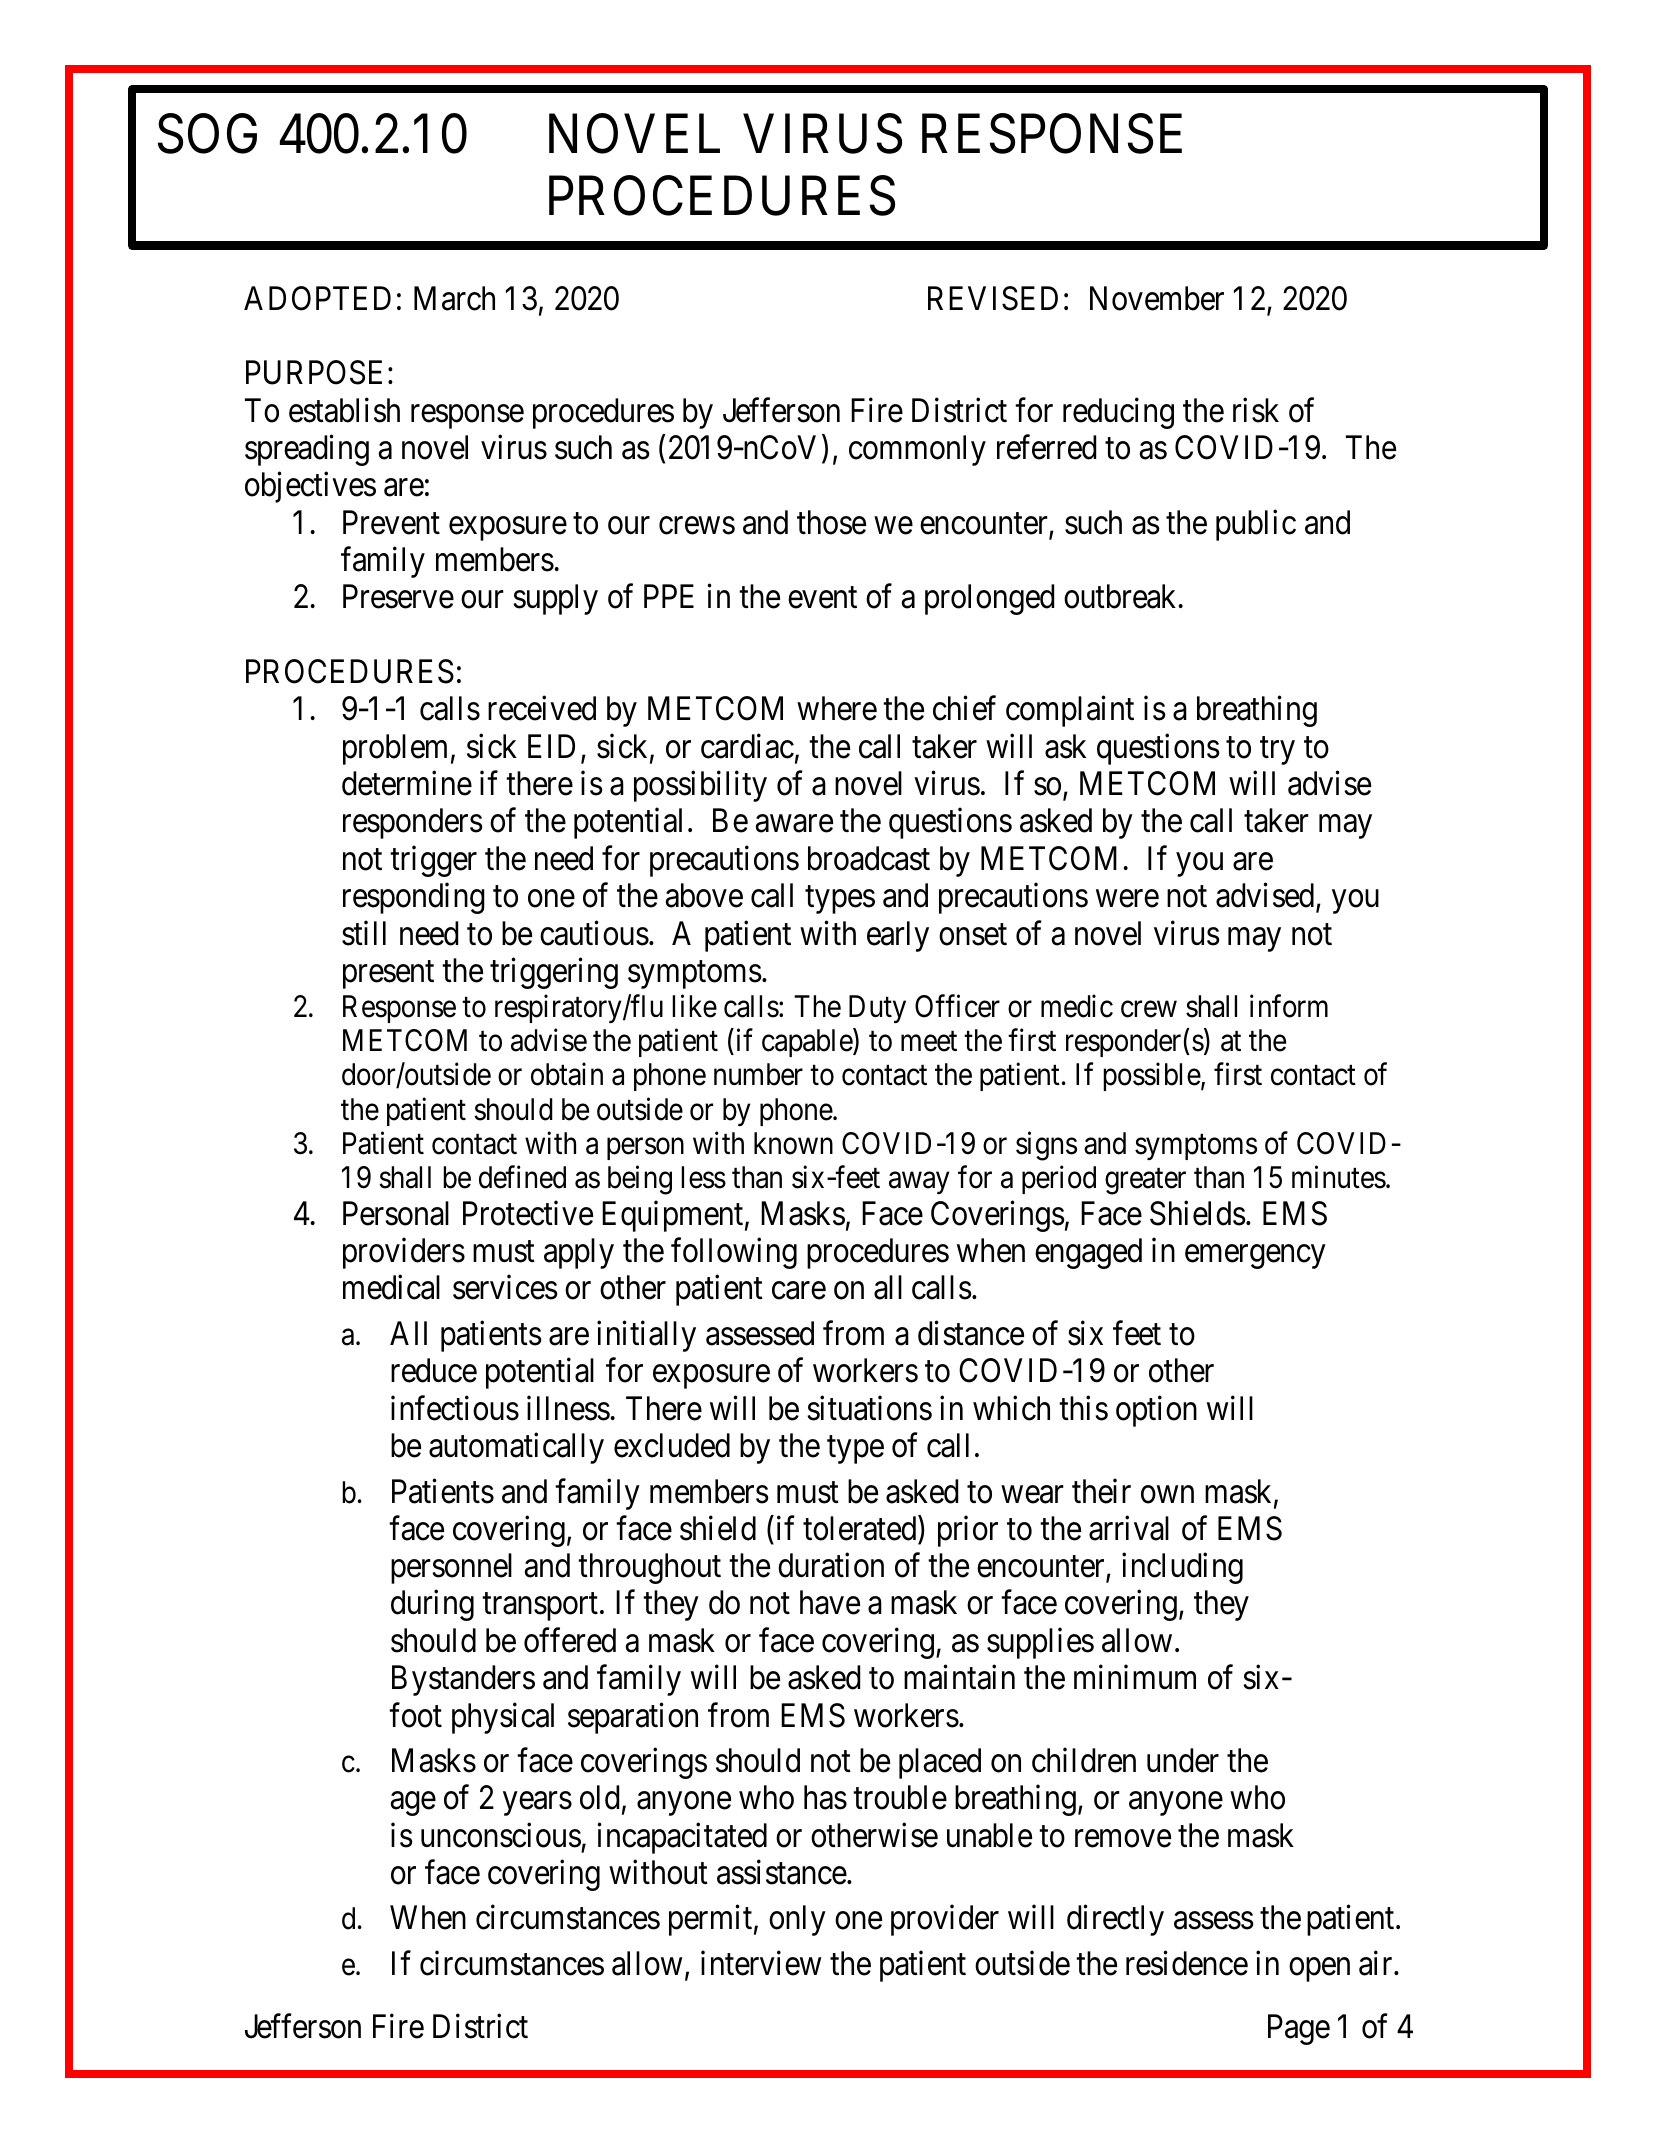 This screenshot has height=2143, width=1656. Describe the element at coordinates (388, 975) in the screenshot. I see `present` at that location.
